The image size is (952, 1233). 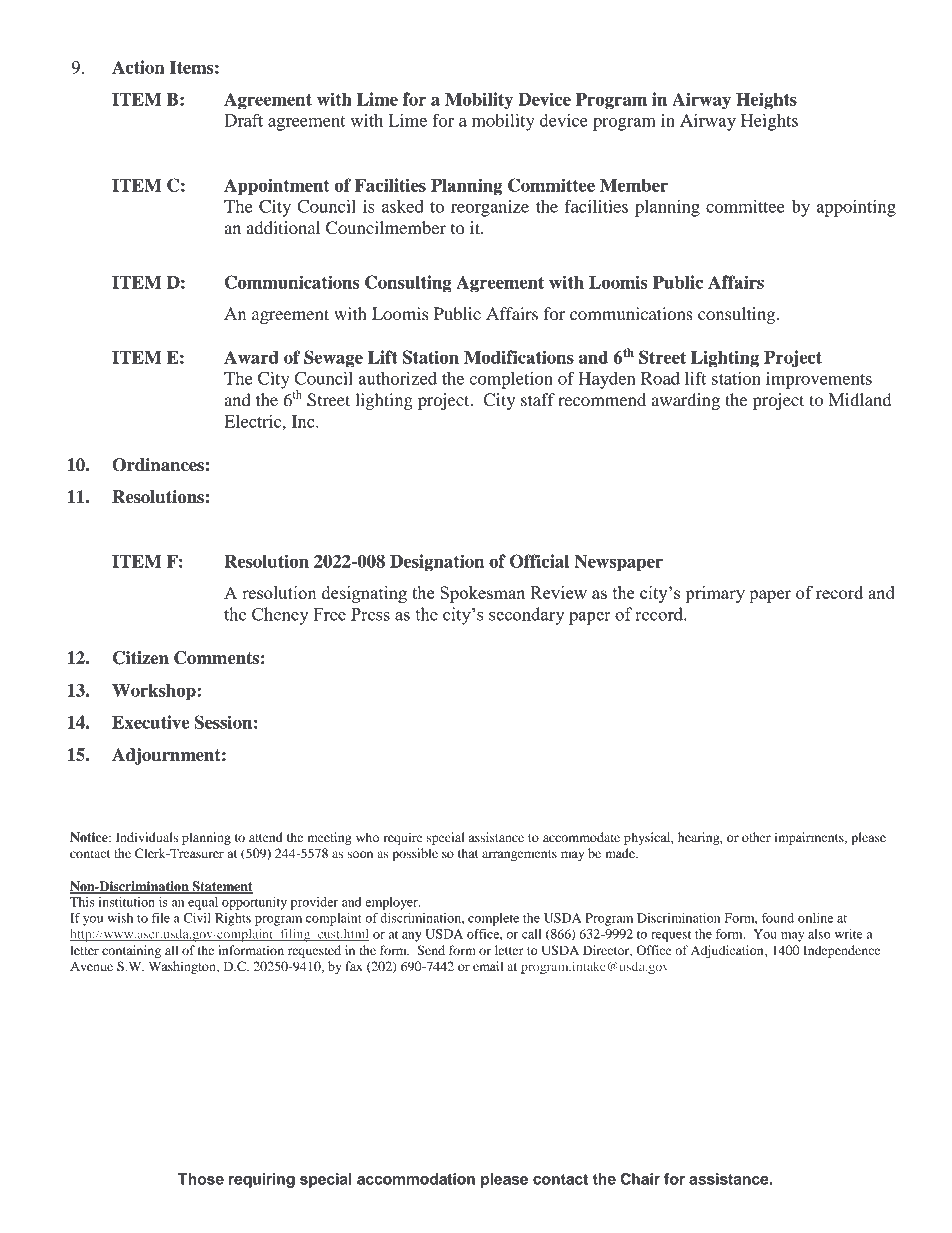 What do you see at coordinates (490, 208) in the page?
I see `reorganize` at bounding box center [490, 208].
